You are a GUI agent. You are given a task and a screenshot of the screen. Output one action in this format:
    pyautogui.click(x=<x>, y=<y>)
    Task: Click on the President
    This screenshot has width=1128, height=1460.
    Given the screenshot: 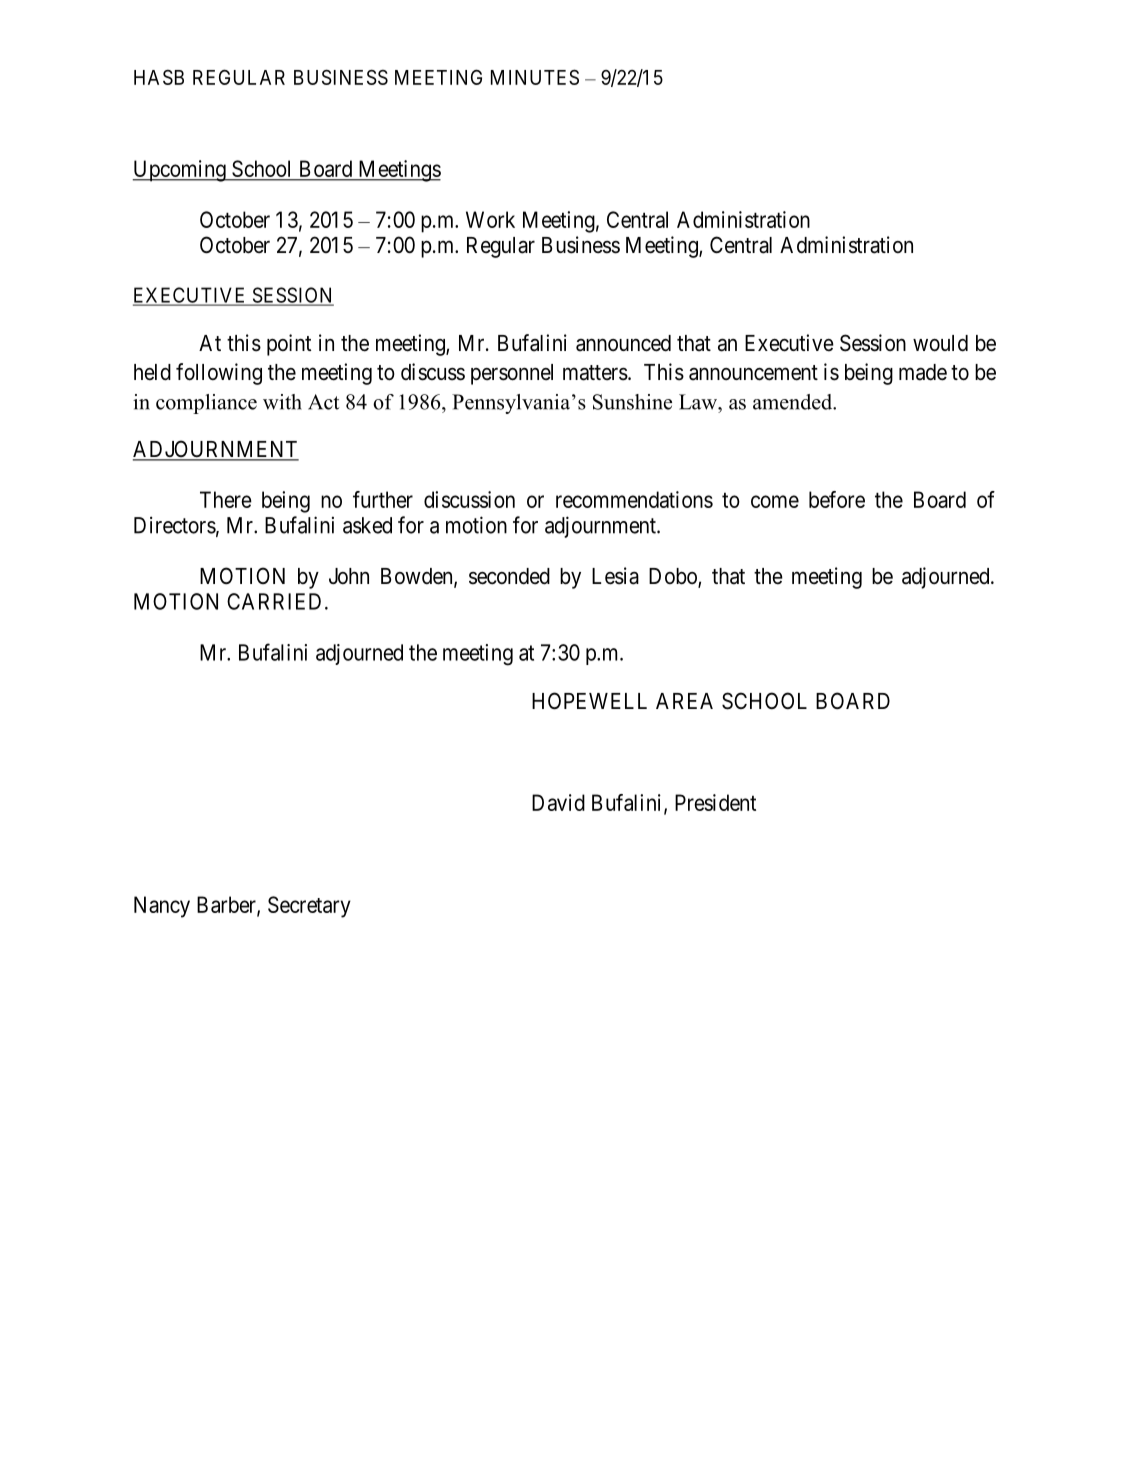 What is the action you would take?
    pyautogui.click(x=715, y=802)
